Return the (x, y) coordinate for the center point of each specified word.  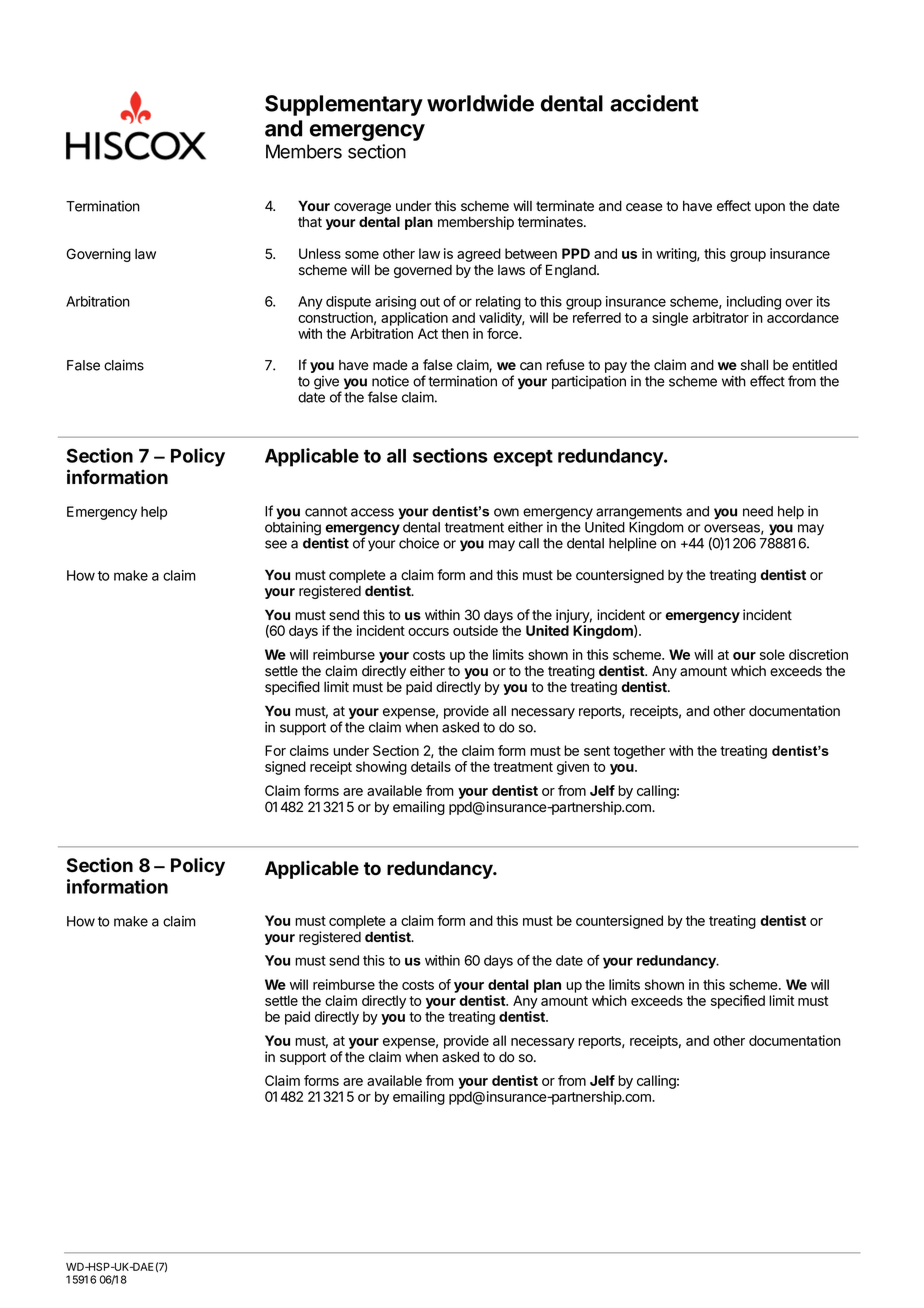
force (503, 333)
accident (654, 103)
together (639, 752)
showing (381, 768)
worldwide (480, 103)
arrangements (639, 514)
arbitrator (721, 317)
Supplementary (344, 105)
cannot (326, 512)
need (758, 511)
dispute (348, 303)
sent (597, 751)
